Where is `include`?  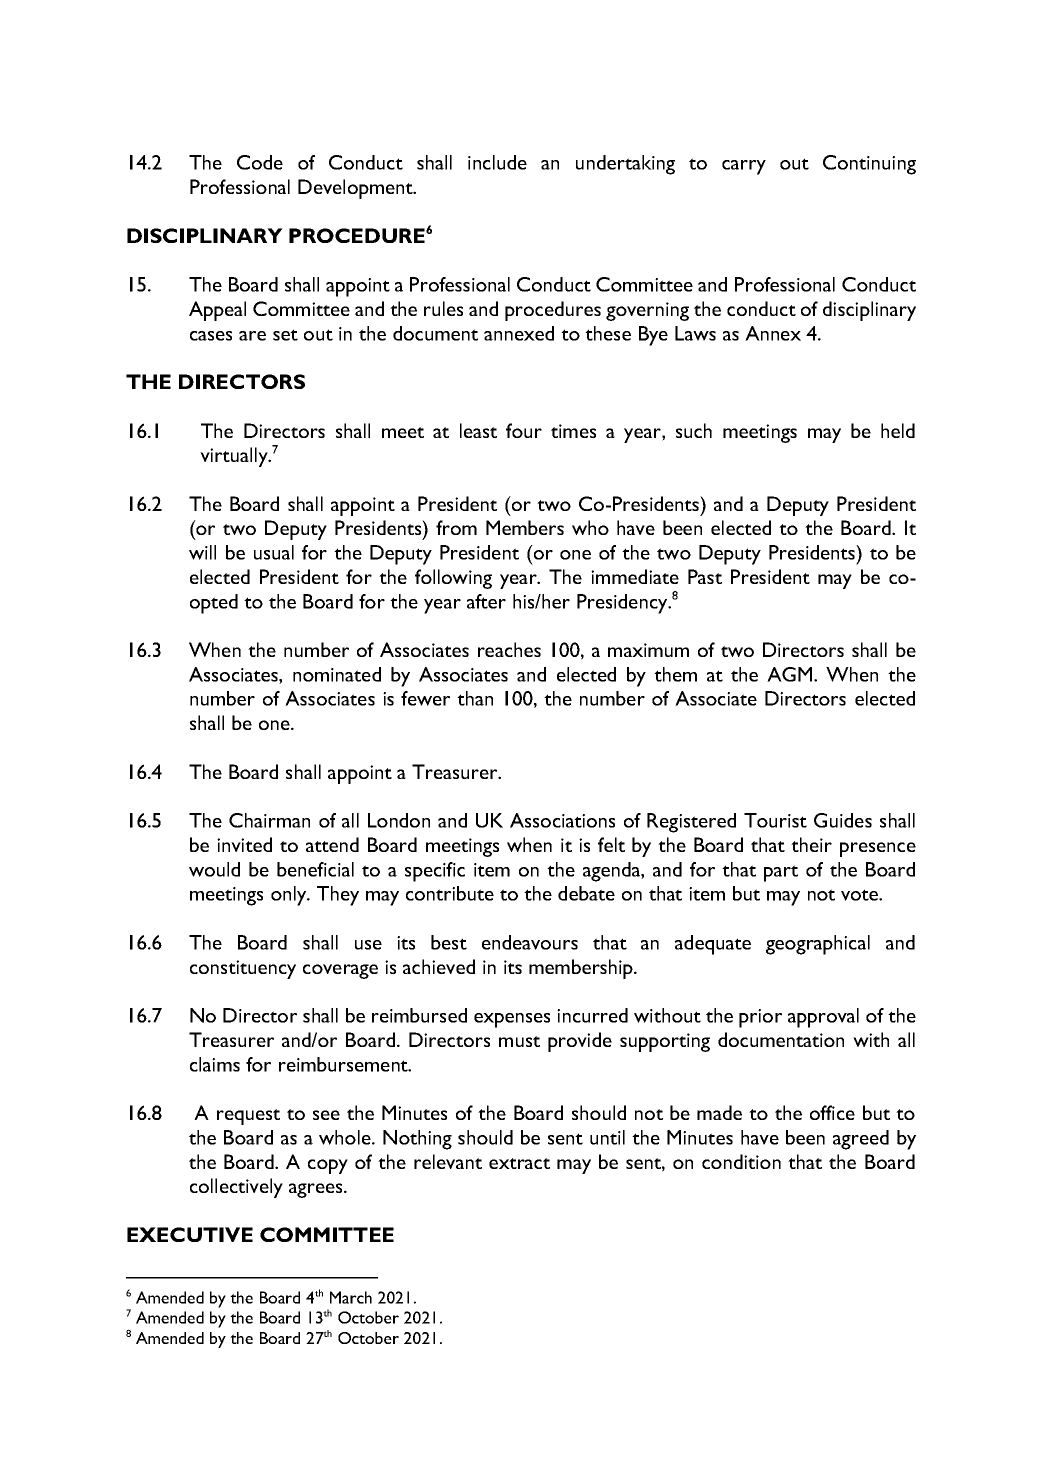
include is located at coordinates (497, 162).
